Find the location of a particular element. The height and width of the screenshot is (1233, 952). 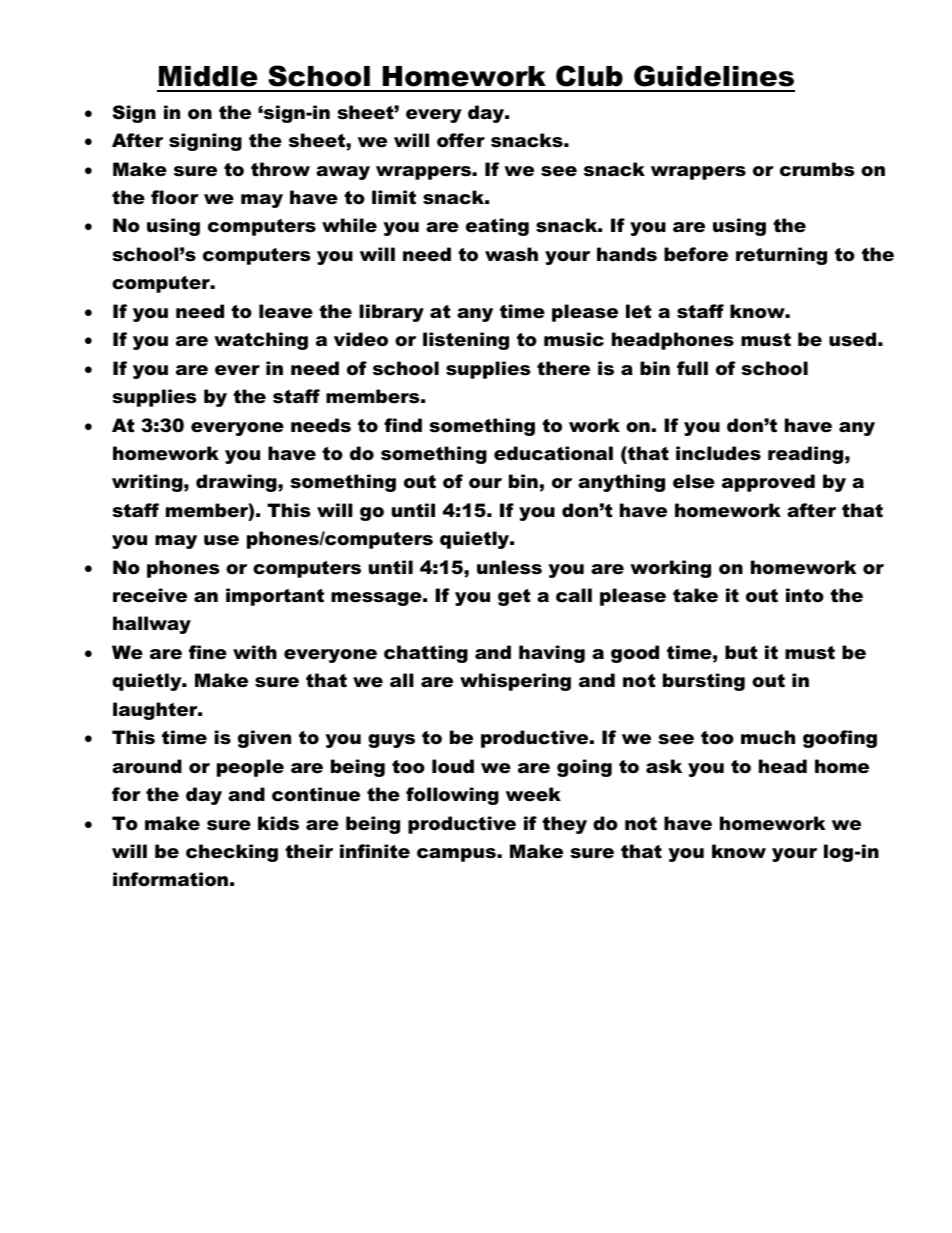

throw is located at coordinates (280, 169).
